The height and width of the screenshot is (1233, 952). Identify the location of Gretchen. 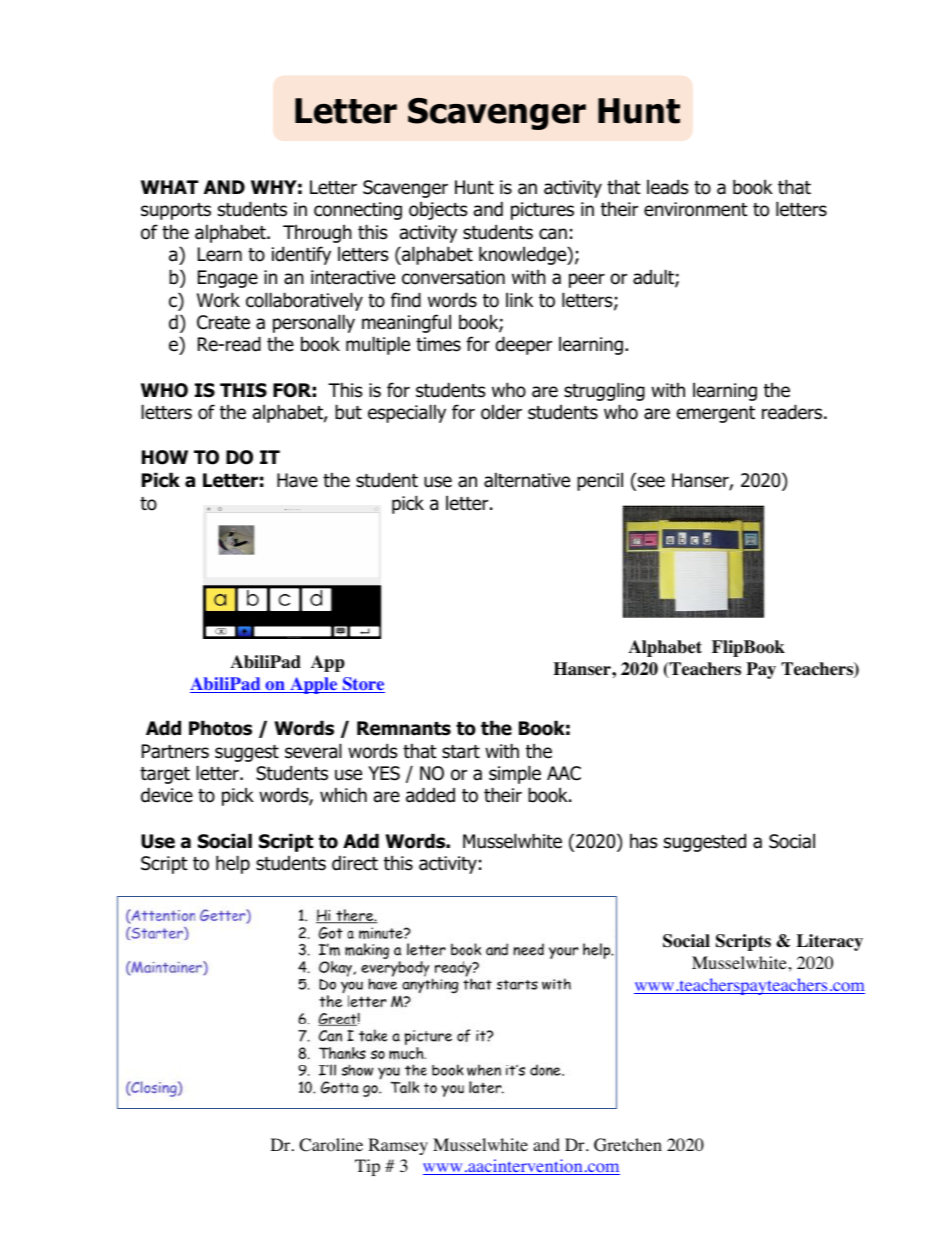
(628, 1145).
